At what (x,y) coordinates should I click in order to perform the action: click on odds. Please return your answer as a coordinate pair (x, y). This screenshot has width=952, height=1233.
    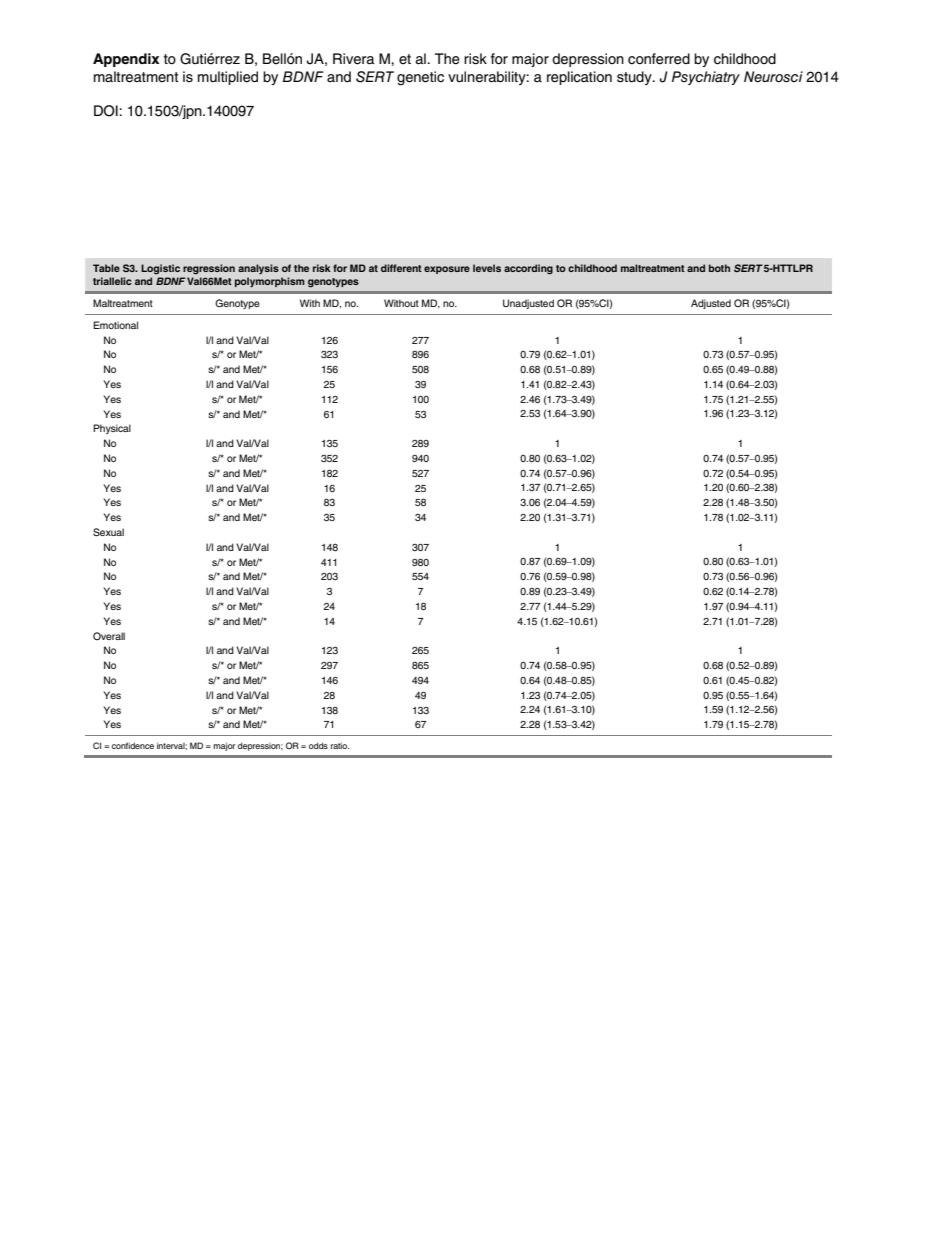
    Looking at the image, I should click on (318, 745).
